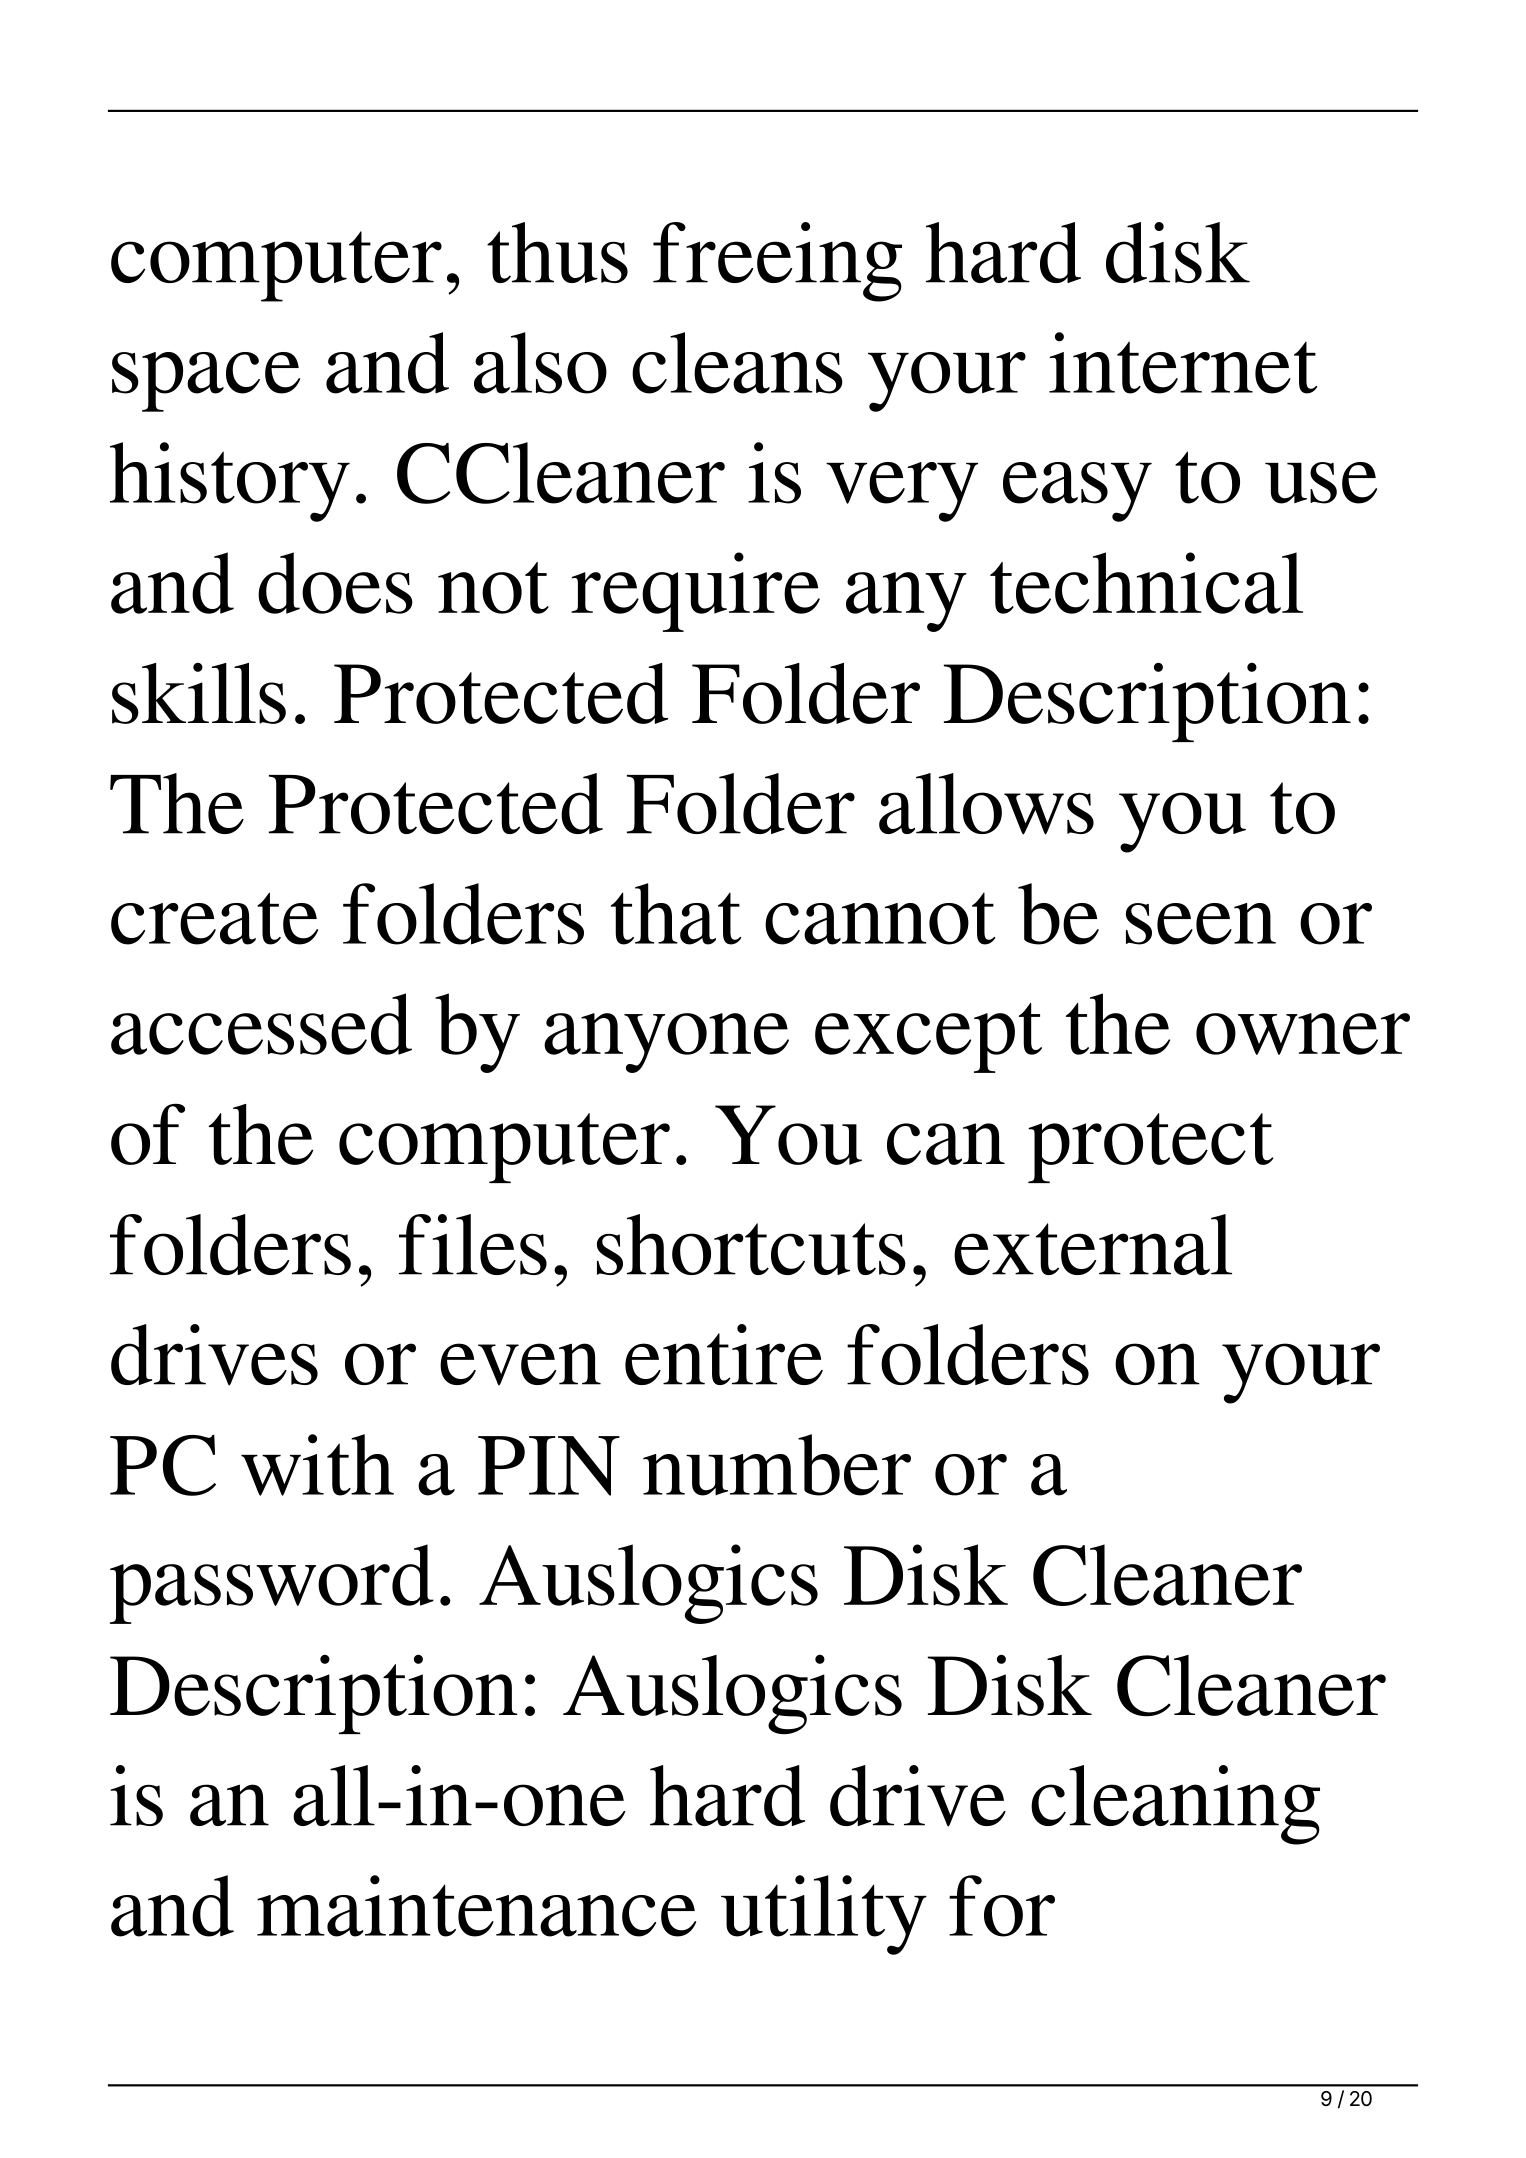  Describe the element at coordinates (206, 382) in the screenshot. I see `space` at that location.
